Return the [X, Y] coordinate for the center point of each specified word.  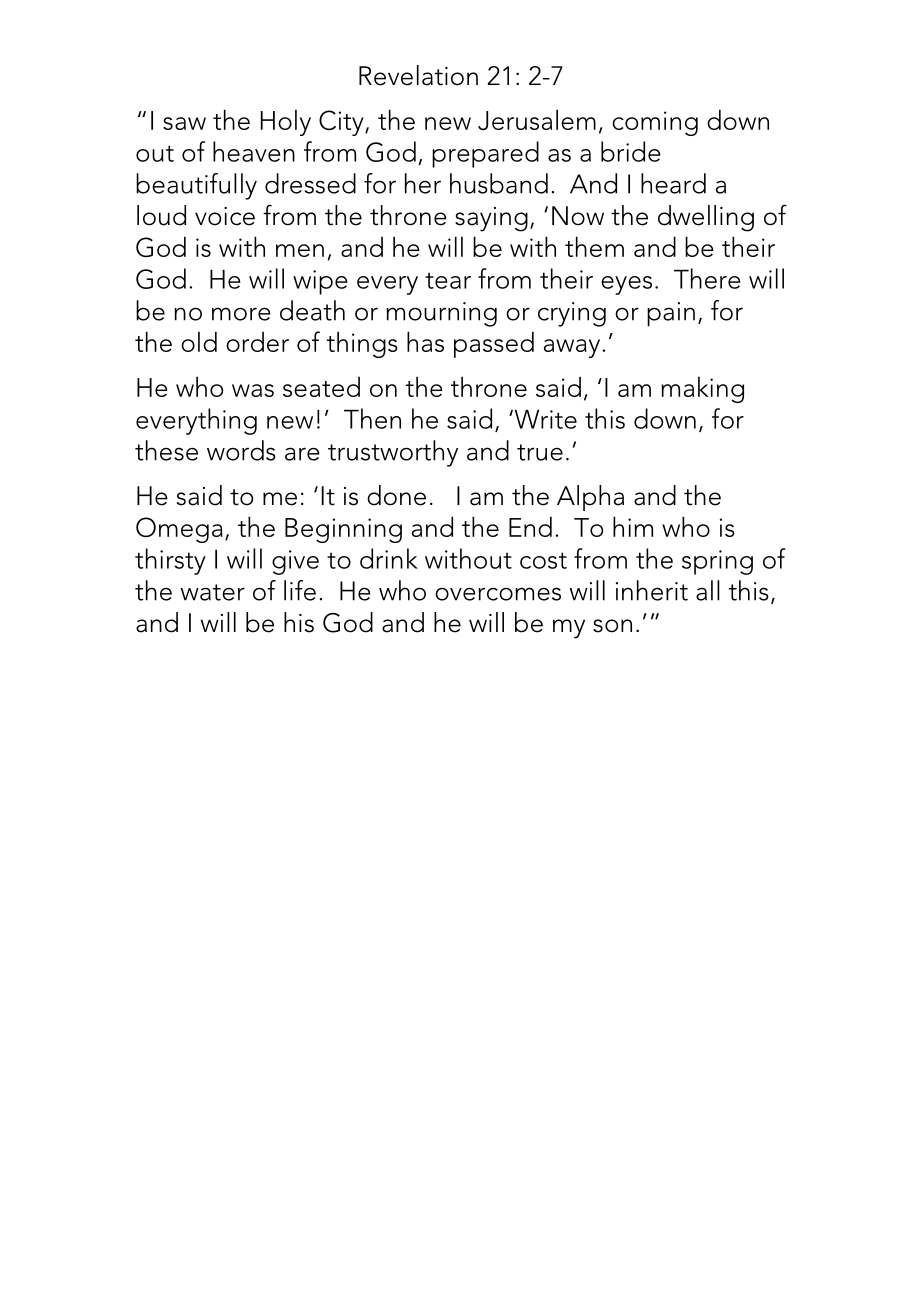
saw [184, 123]
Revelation [418, 75]
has [425, 341]
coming [655, 123]
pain [671, 314]
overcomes [498, 594]
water [212, 592]
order [257, 342]
